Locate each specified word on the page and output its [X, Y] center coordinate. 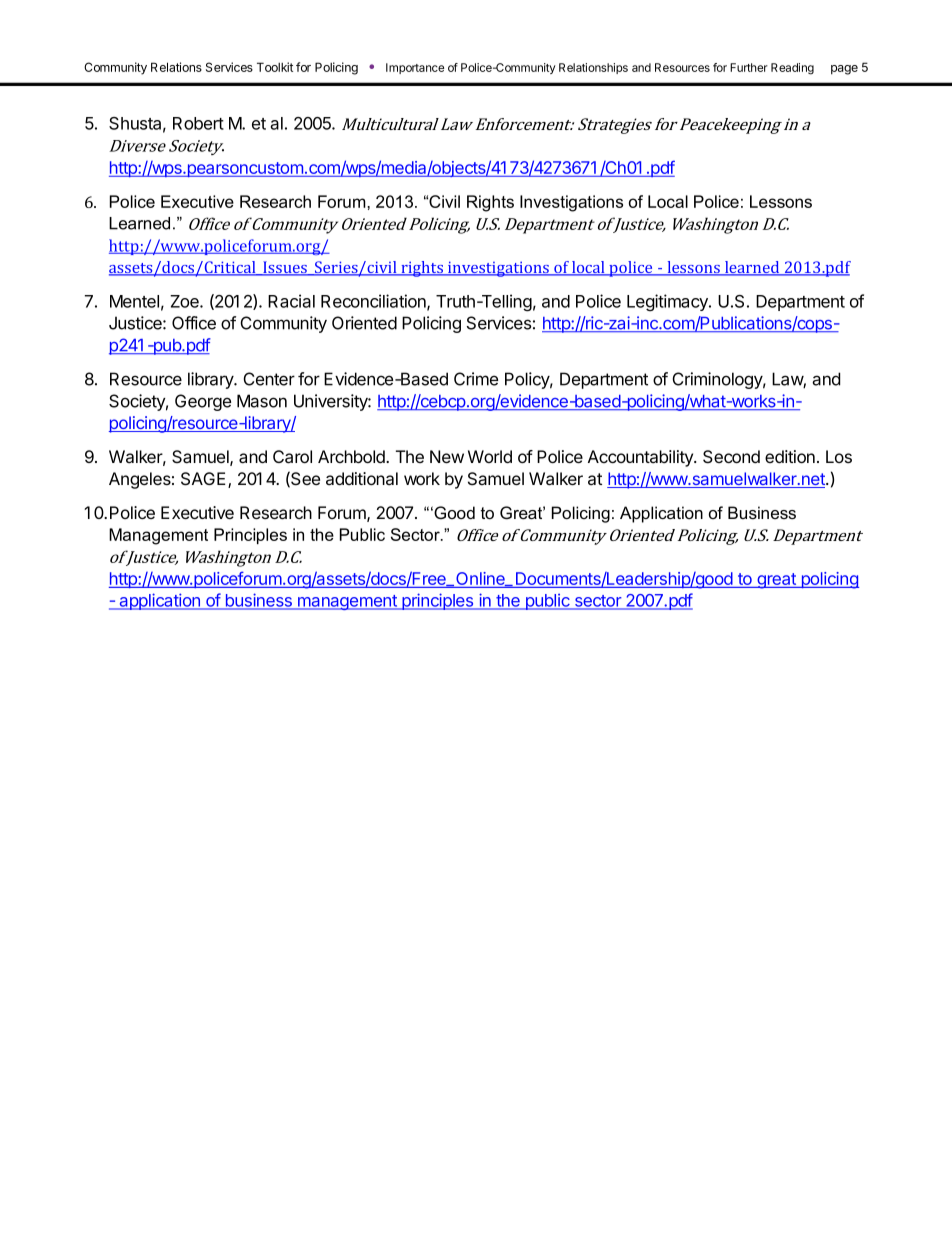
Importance [415, 68]
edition [790, 456]
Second [731, 457]
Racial [291, 301]
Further [749, 67]
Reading [792, 69]
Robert [198, 123]
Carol [292, 457]
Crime [476, 379]
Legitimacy [668, 302]
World [490, 456]
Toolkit [275, 67]
